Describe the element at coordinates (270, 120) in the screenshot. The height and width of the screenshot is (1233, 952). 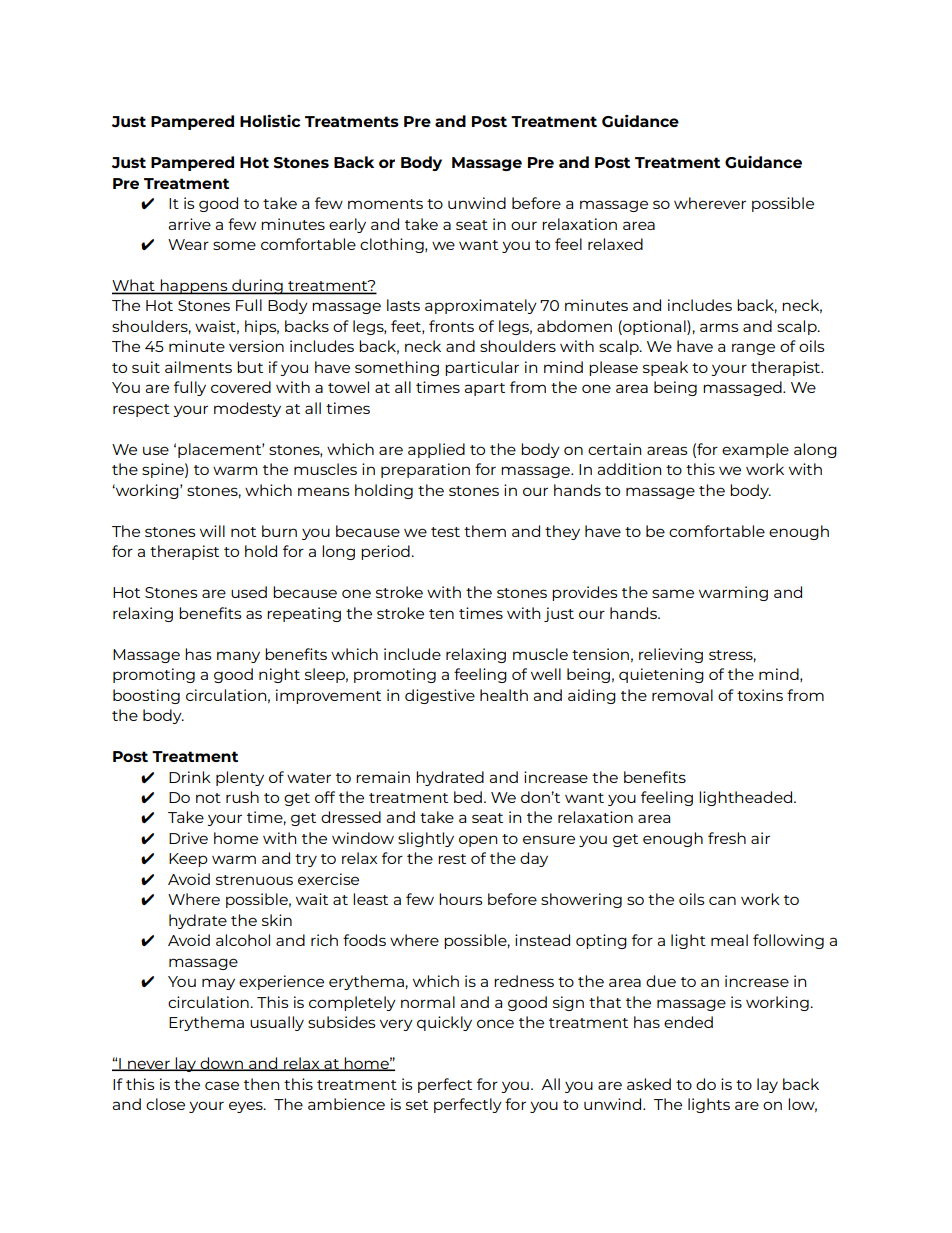
I see `Holistic` at that location.
